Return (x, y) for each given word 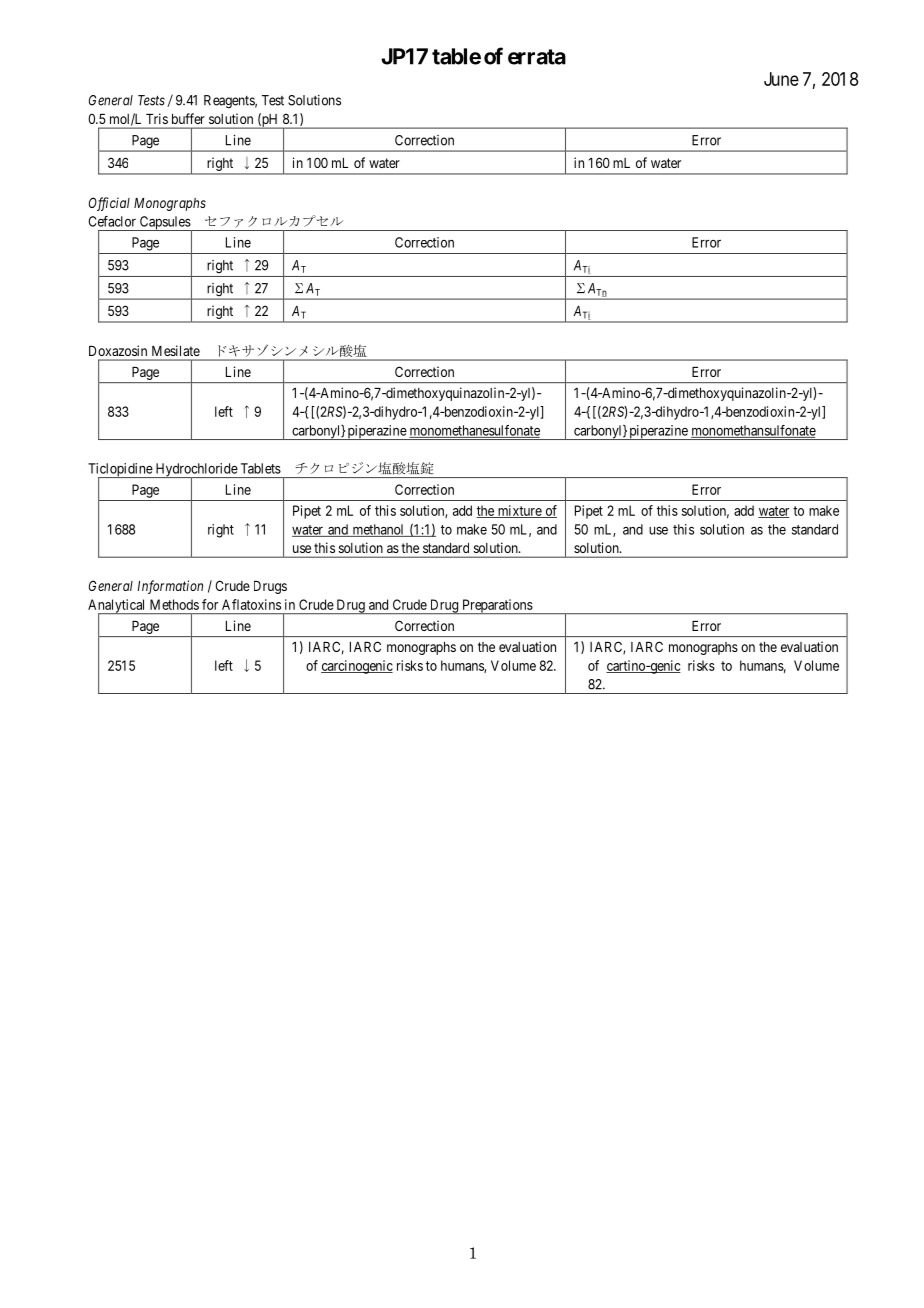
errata (537, 57)
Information (170, 587)
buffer (188, 118)
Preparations (497, 606)
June (781, 79)
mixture (519, 511)
